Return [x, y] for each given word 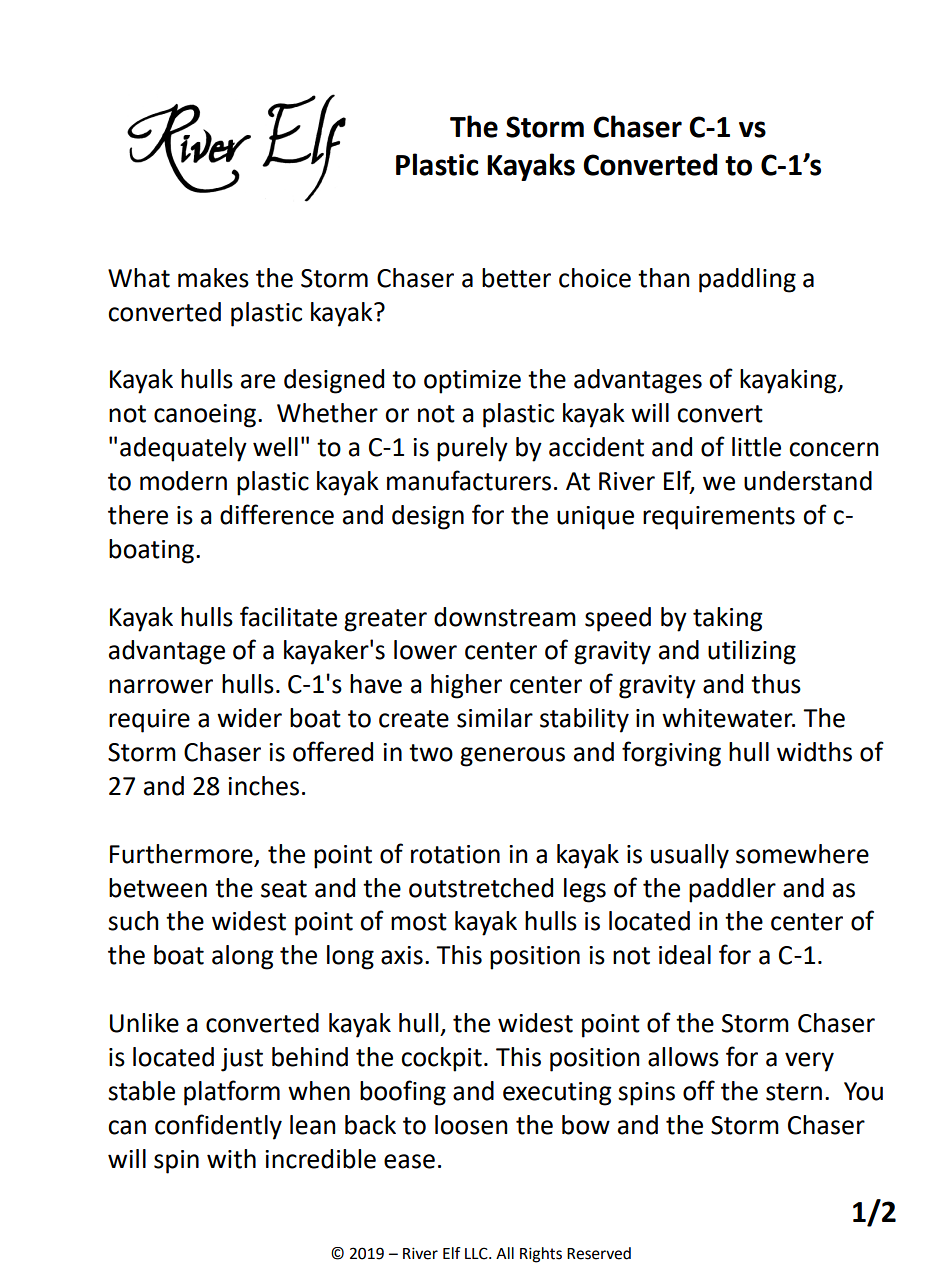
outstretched [481, 888]
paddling [747, 280]
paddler [732, 890]
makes [213, 278]
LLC [477, 1253]
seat [284, 889]
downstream [505, 617]
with [231, 1159]
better [516, 278]
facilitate [288, 616]
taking [727, 619]
